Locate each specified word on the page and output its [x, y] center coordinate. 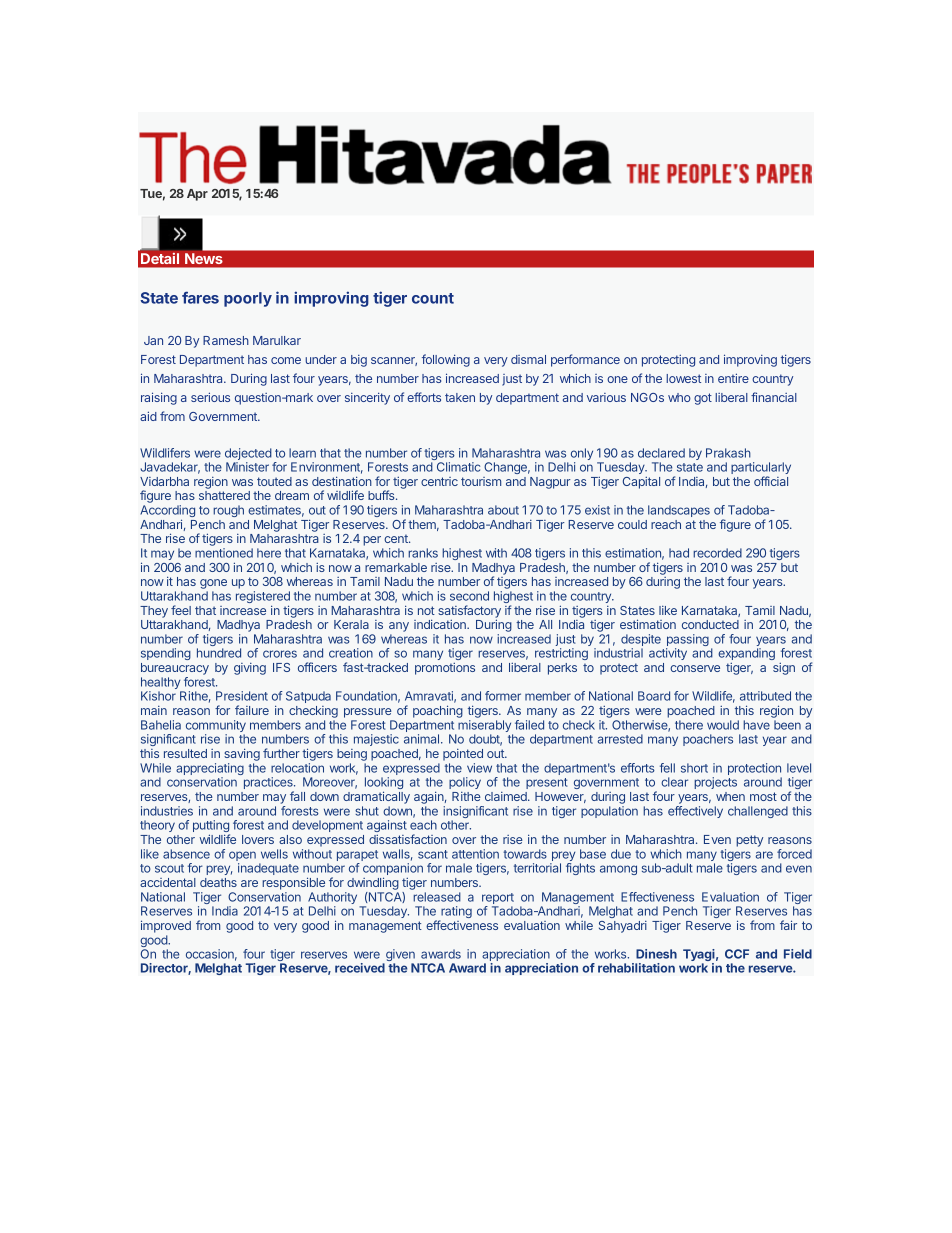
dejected [248, 455]
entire [733, 378]
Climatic [458, 467]
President [242, 696]
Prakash [728, 453]
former [503, 696]
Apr [197, 195]
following [446, 360]
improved [166, 926]
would [723, 725]
